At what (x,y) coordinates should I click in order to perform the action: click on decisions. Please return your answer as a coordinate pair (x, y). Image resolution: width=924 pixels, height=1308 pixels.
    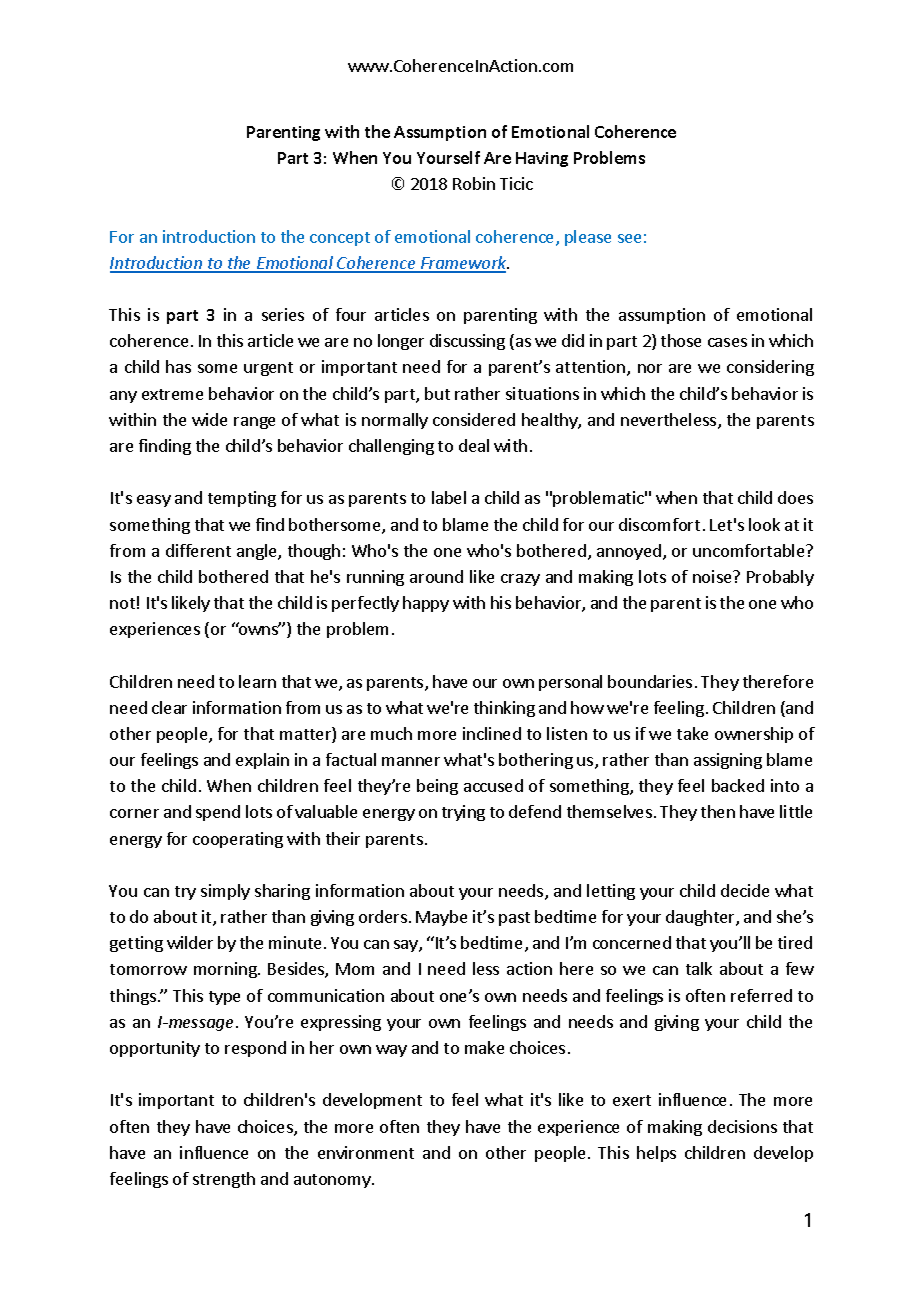
    Looking at the image, I should click on (742, 1126).
